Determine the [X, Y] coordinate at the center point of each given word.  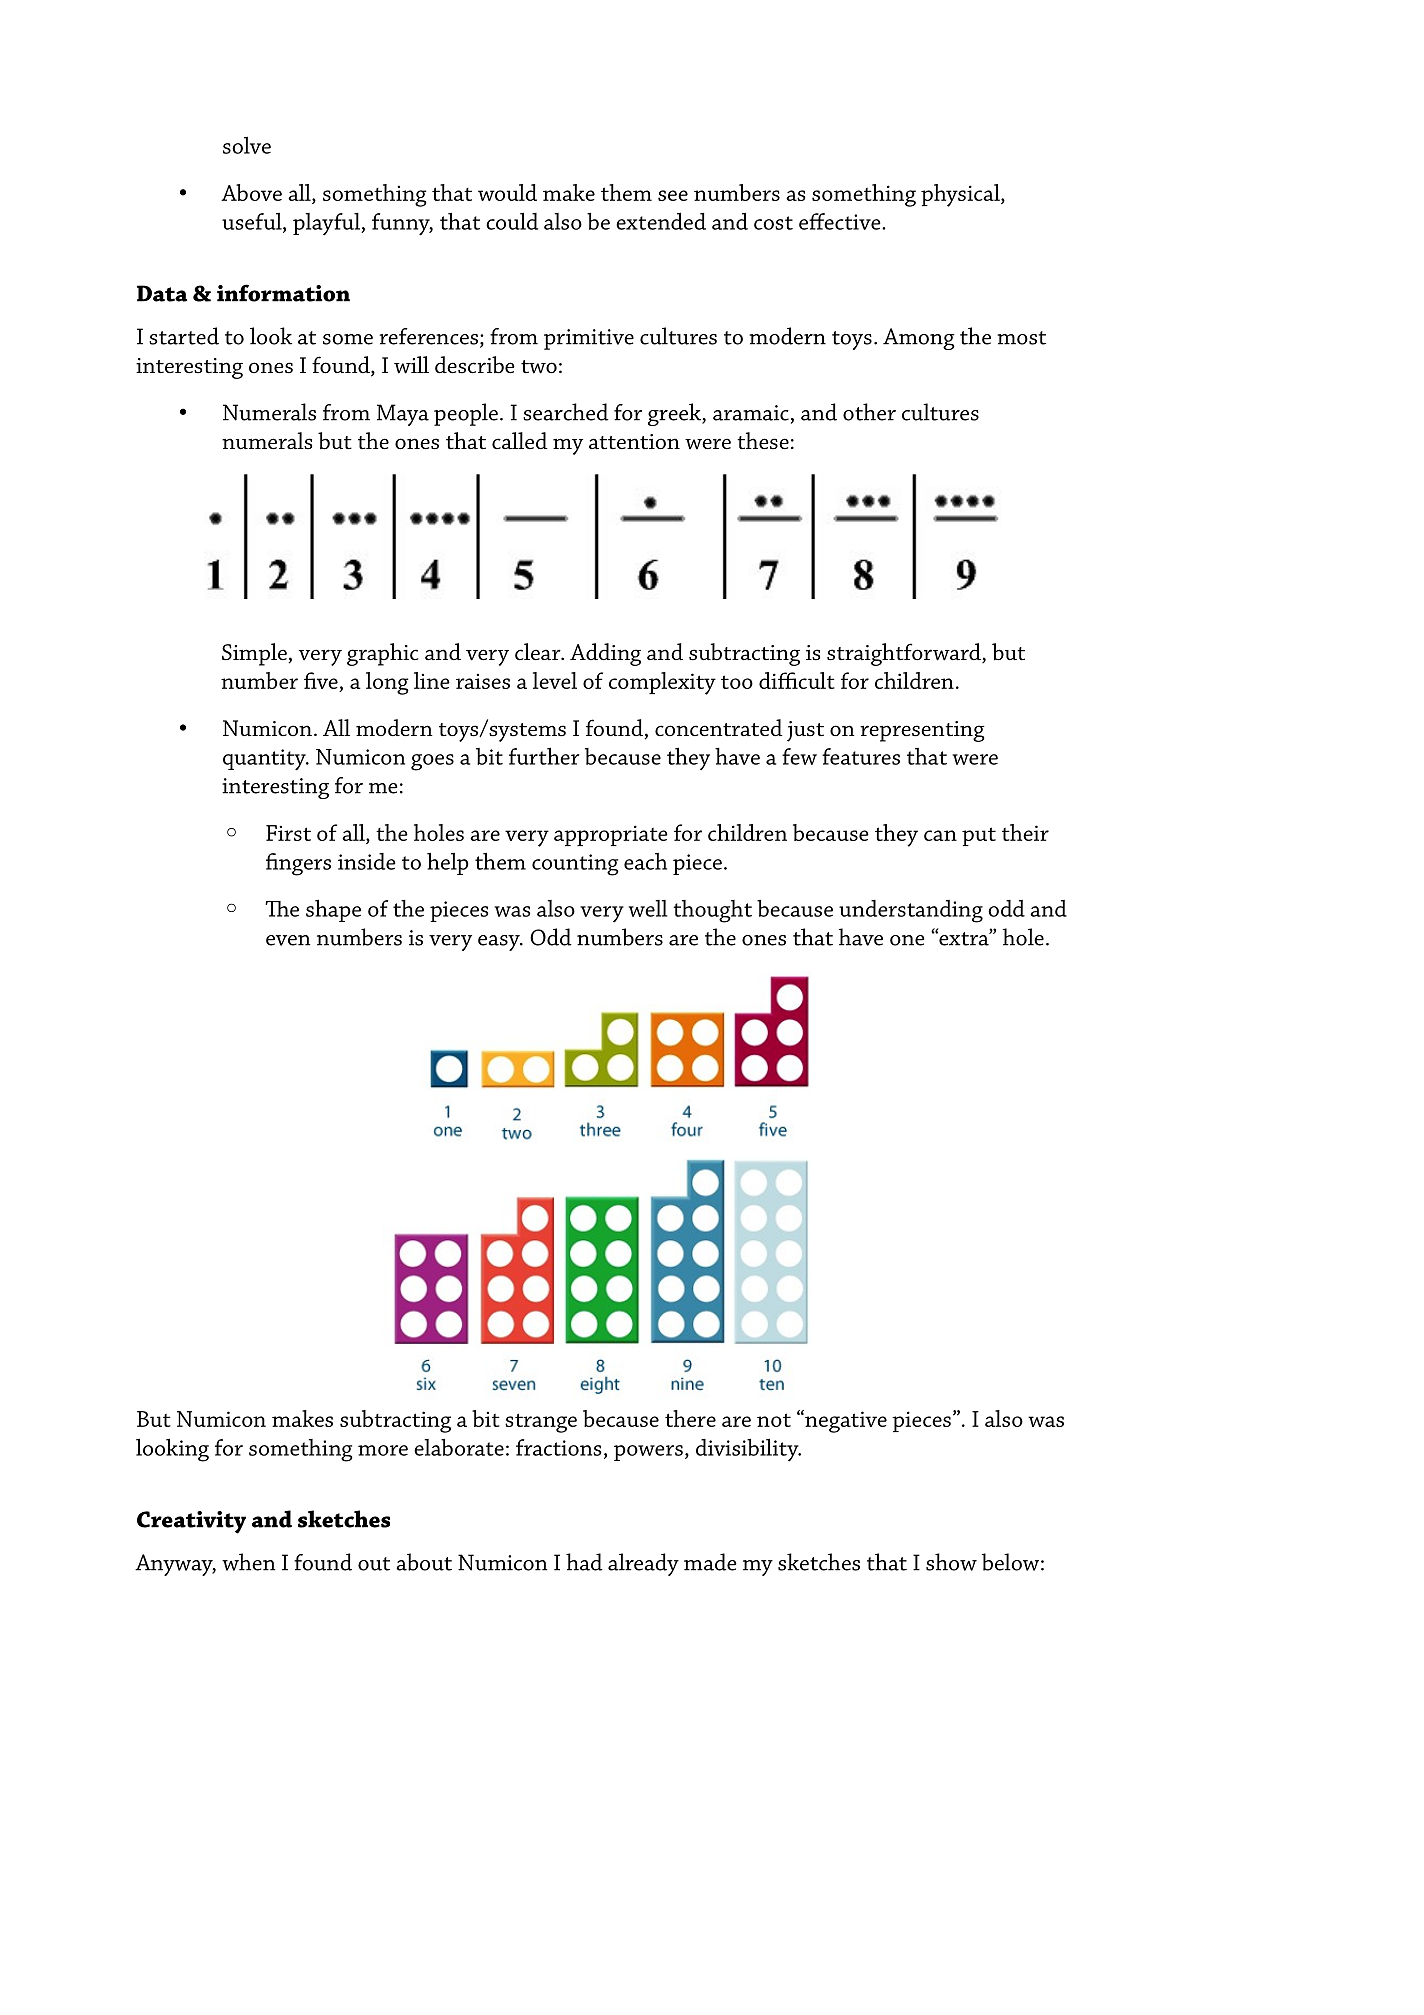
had [584, 1562]
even [288, 940]
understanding [911, 911]
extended [661, 221]
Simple [255, 654]
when [248, 1562]
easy [500, 943]
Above [251, 192]
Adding [605, 654]
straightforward [905, 654]
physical [961, 195]
